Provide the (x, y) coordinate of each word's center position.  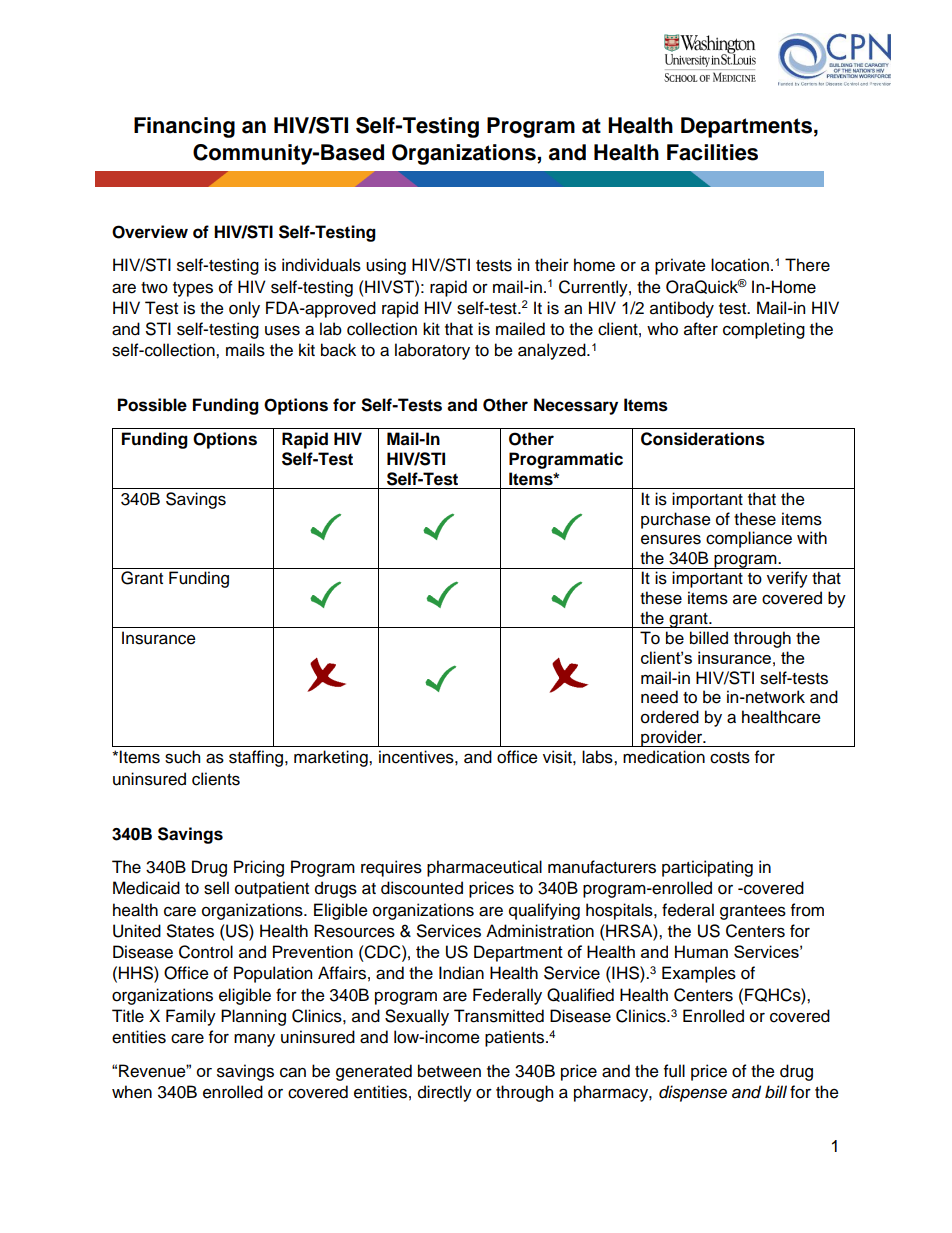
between (449, 1071)
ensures (671, 539)
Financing (184, 127)
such (182, 757)
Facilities (712, 152)
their (552, 265)
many (254, 1040)
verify (787, 579)
